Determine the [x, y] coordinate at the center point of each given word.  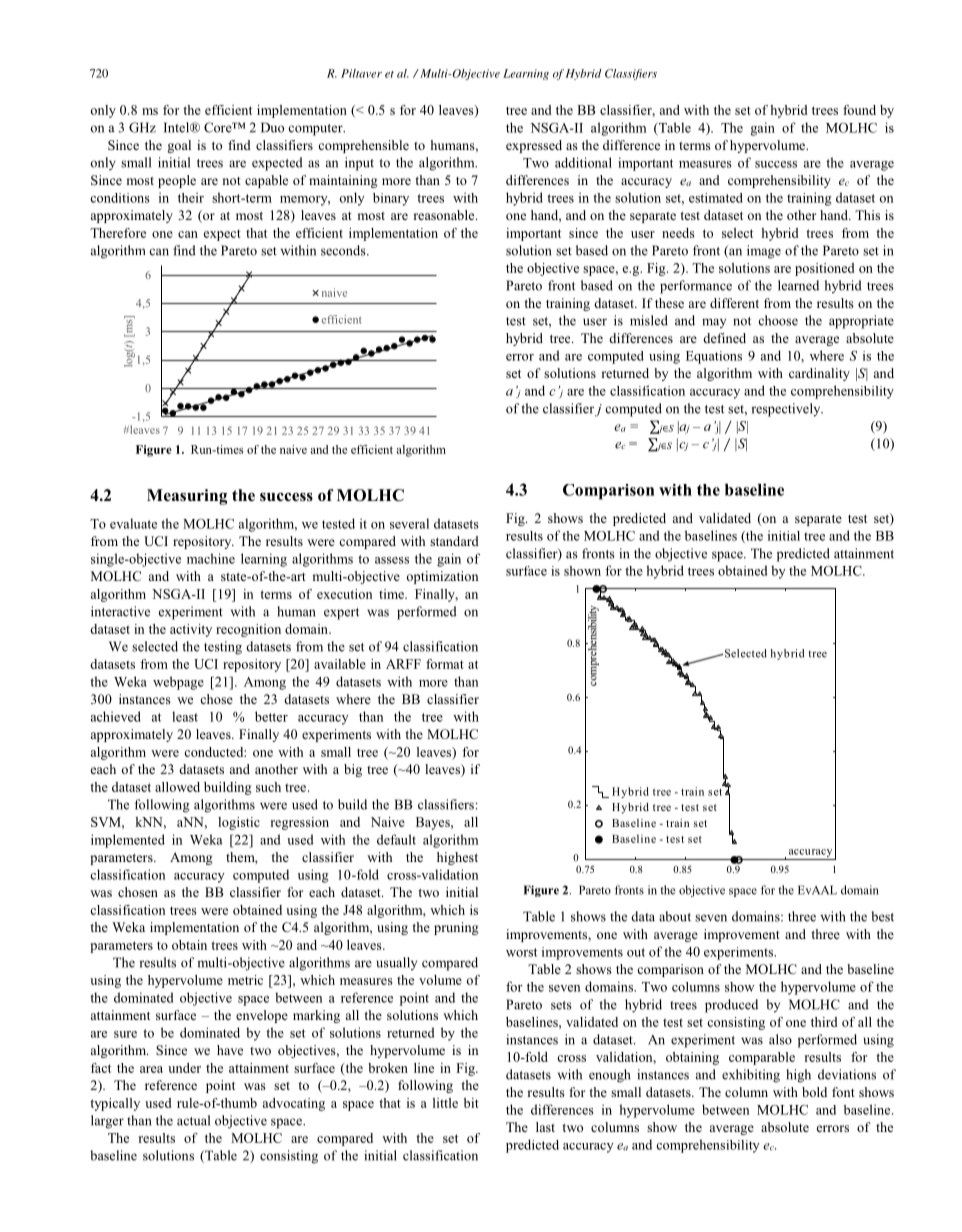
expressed [534, 146]
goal [179, 146]
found [859, 110]
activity [191, 630]
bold [814, 1092]
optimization [442, 577]
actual [193, 1120]
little [445, 1103]
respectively [787, 410]
